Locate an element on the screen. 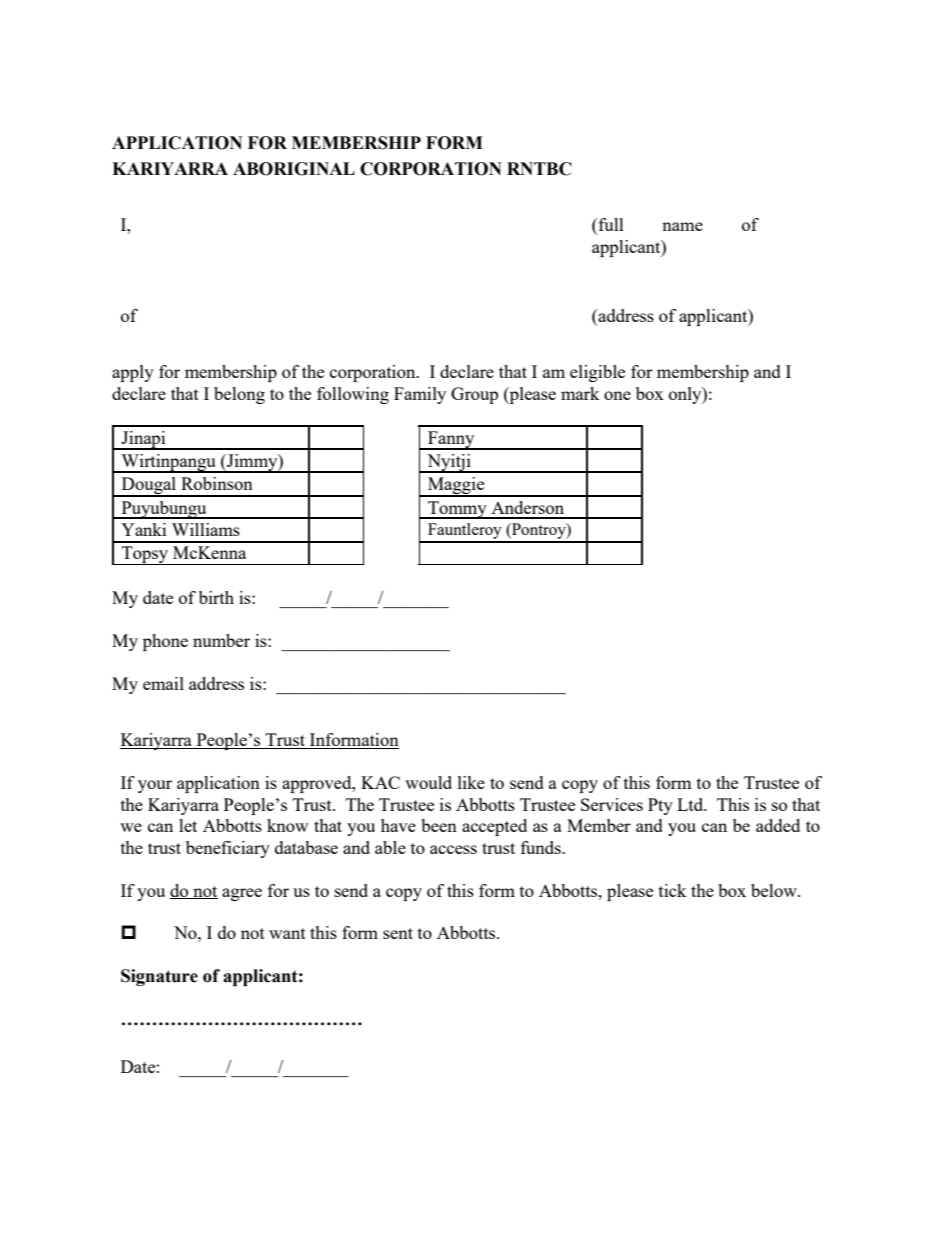  Tommy is located at coordinates (457, 510).
